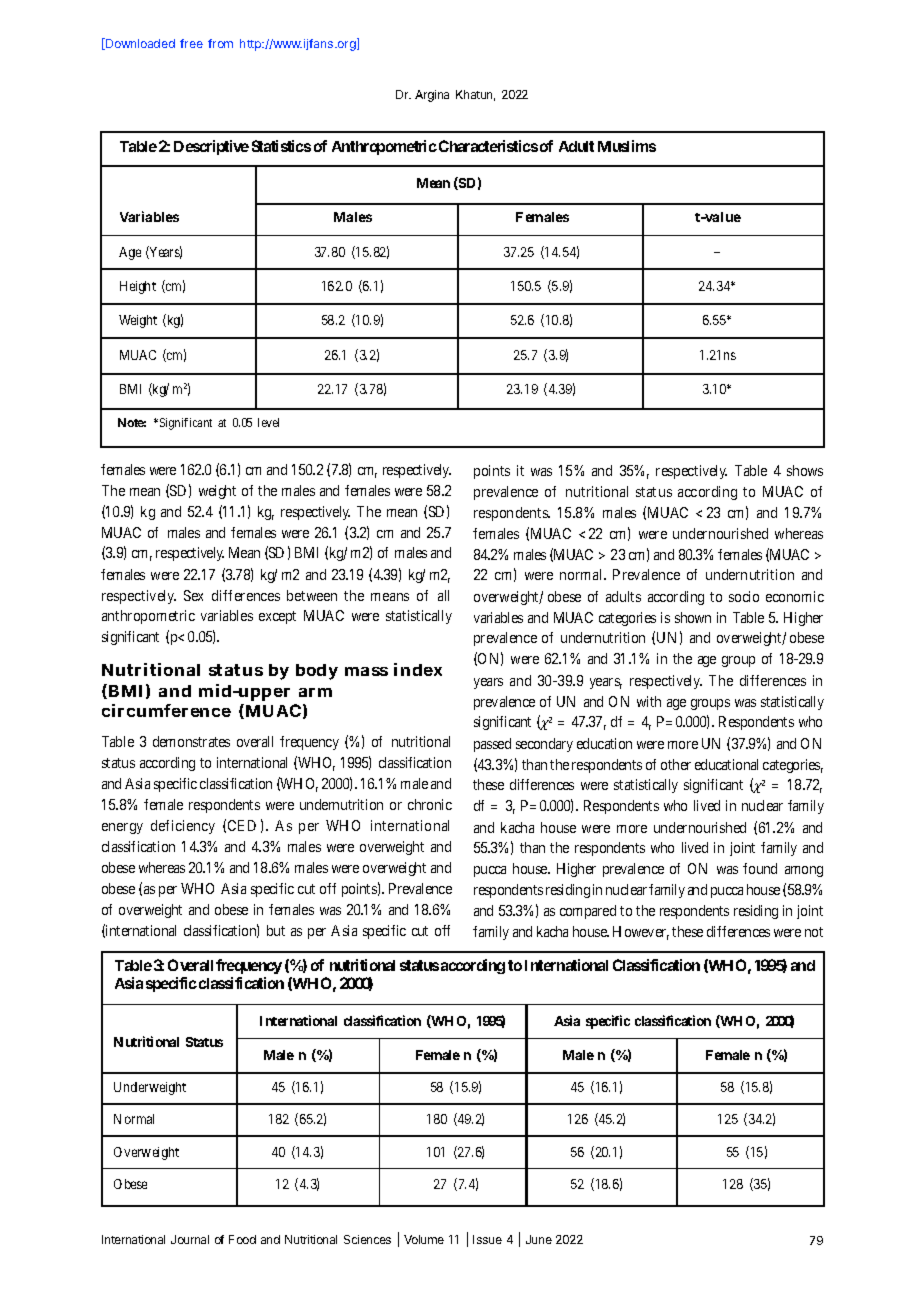 This screenshot has height=1308, width=924. I want to click on but, so click(276, 930).
